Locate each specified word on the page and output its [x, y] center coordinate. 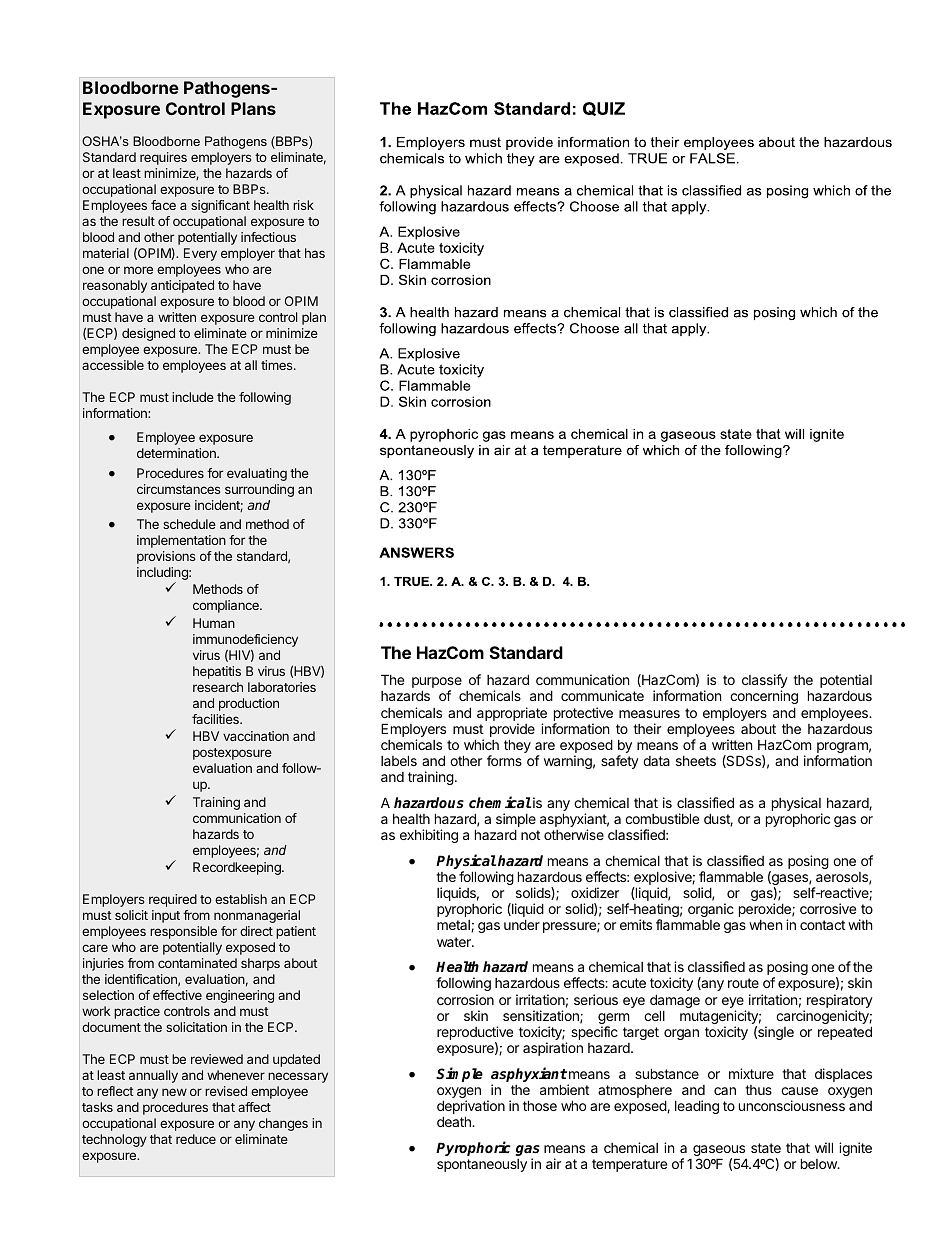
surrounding [259, 490]
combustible [662, 818]
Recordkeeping [238, 868]
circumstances [179, 489]
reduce [196, 1139]
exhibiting [429, 836]
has [315, 253]
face [163, 205]
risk [303, 205]
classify [765, 682]
